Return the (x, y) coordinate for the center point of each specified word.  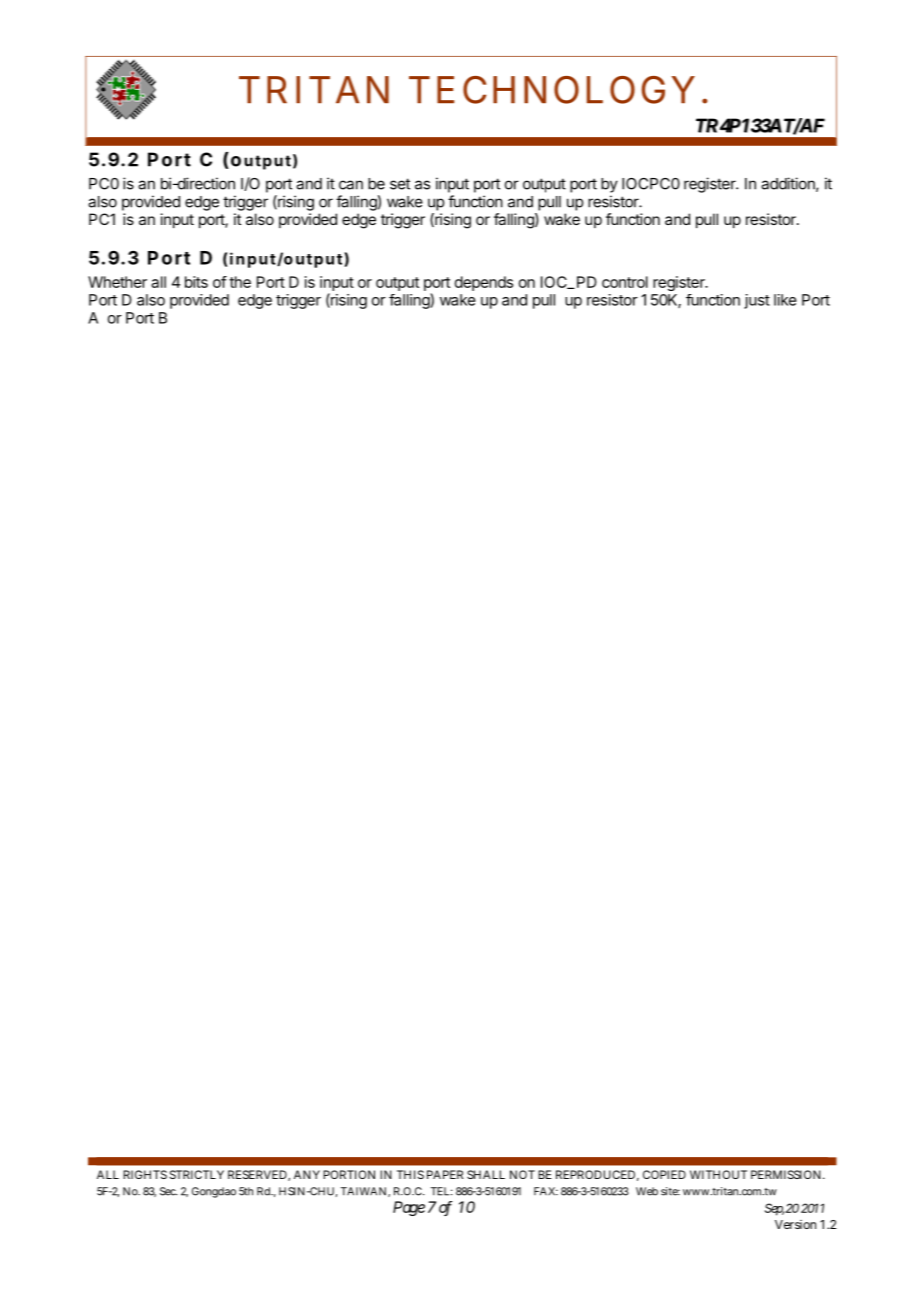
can (351, 185)
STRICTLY (197, 1174)
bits (196, 282)
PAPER (445, 1174)
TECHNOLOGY (551, 90)
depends (484, 283)
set (400, 184)
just (757, 301)
